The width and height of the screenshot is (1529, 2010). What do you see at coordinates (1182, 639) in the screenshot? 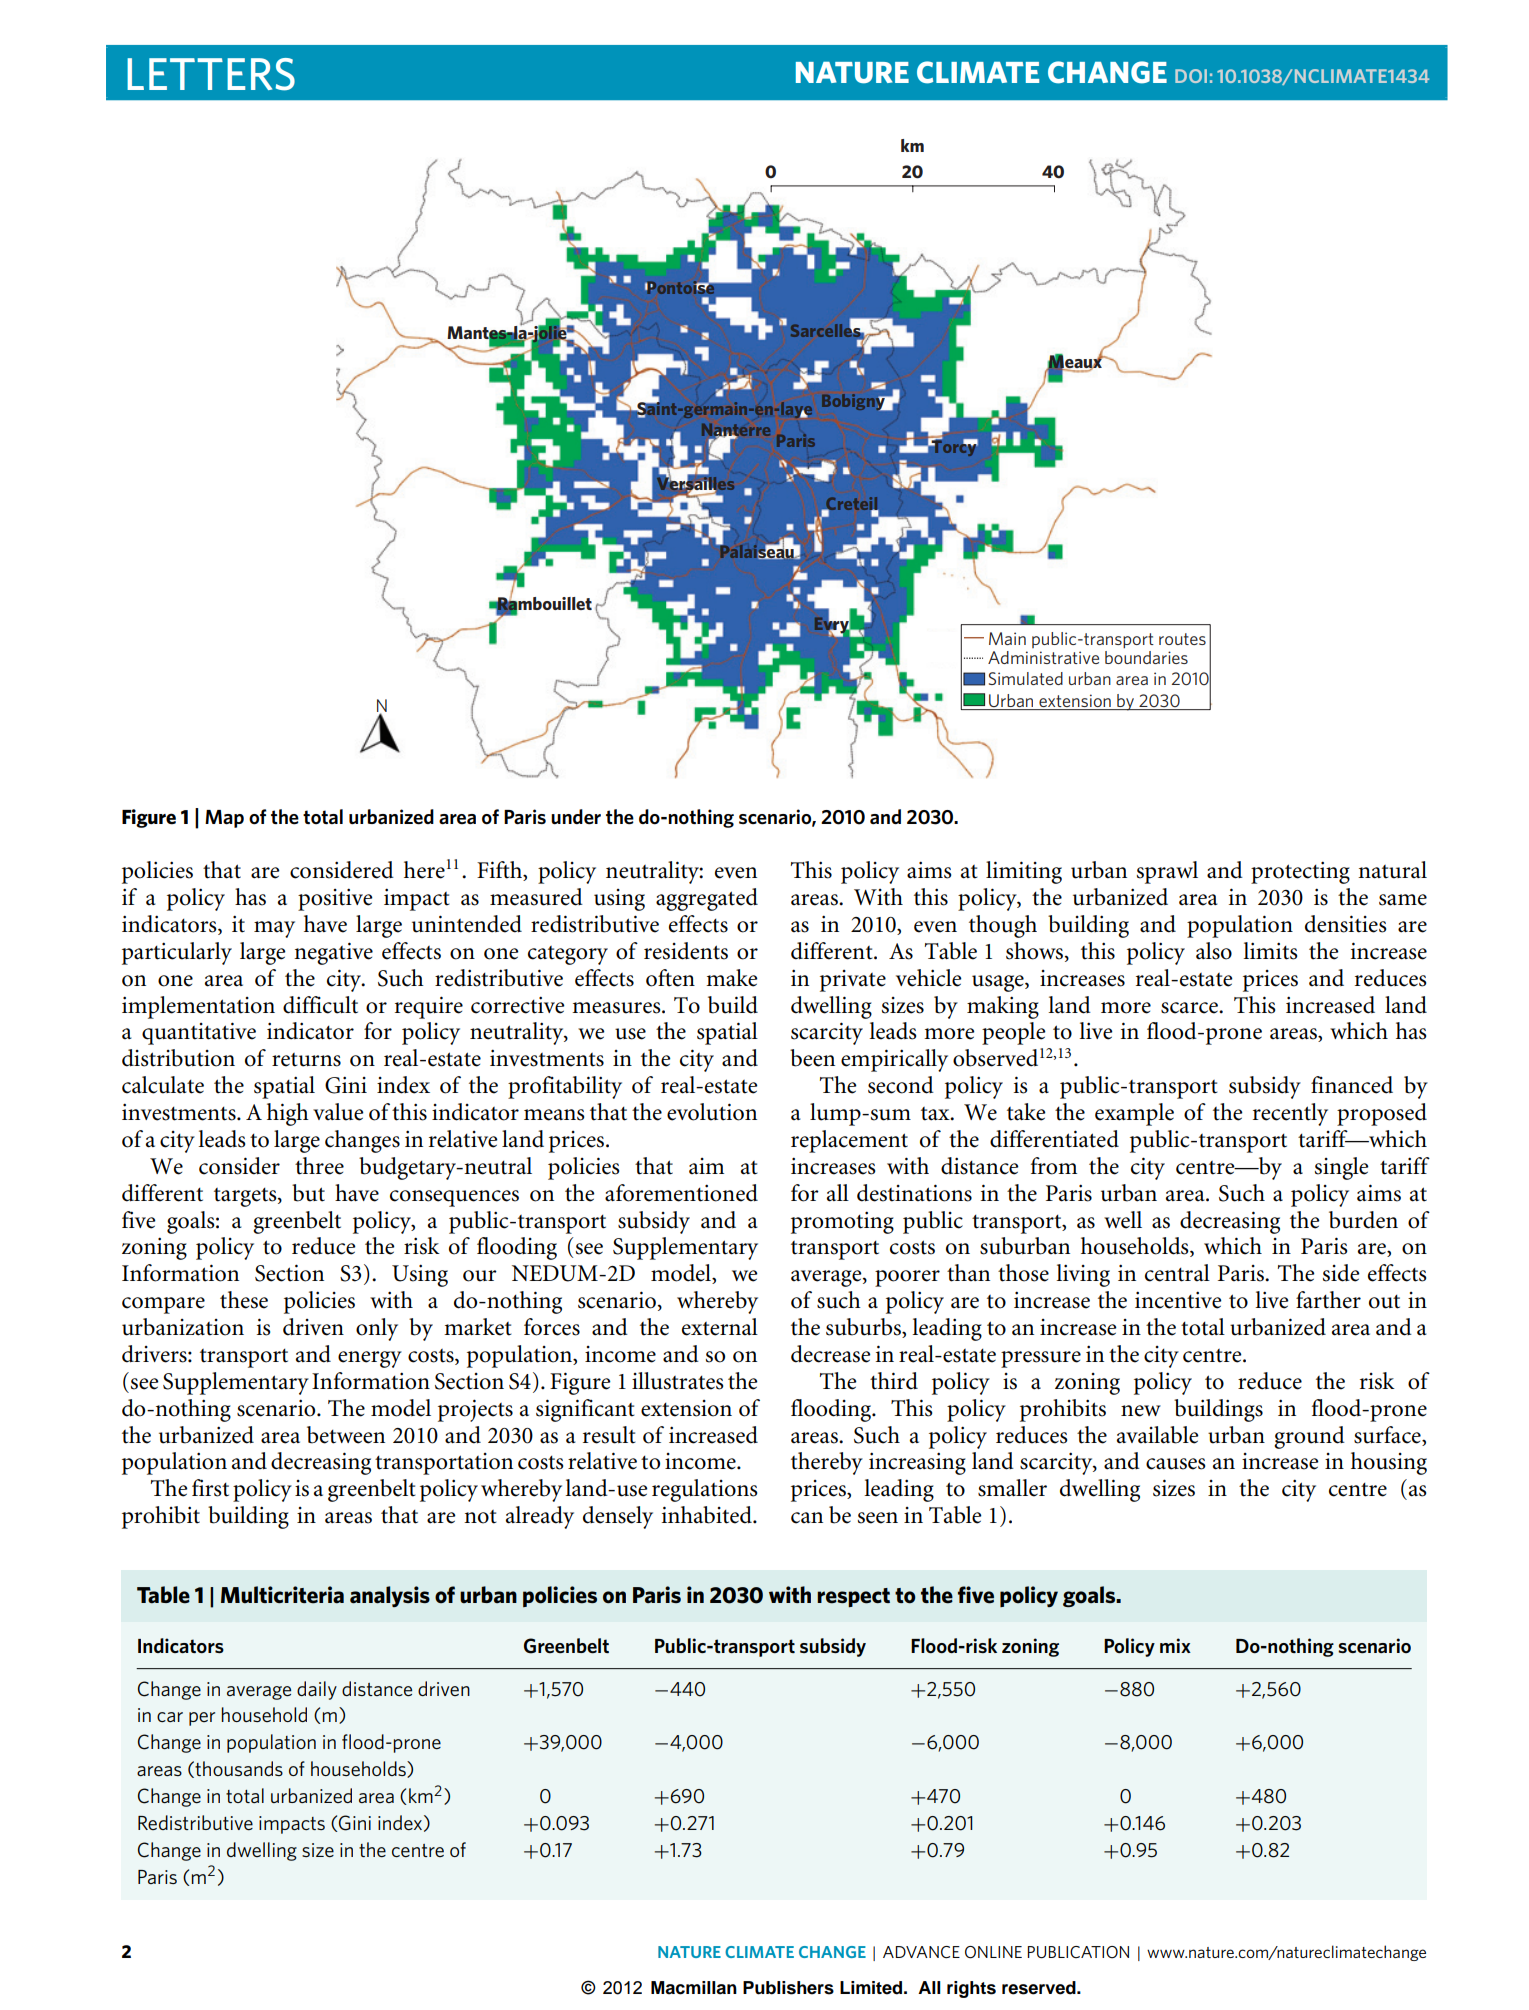
I see `routes` at bounding box center [1182, 639].
